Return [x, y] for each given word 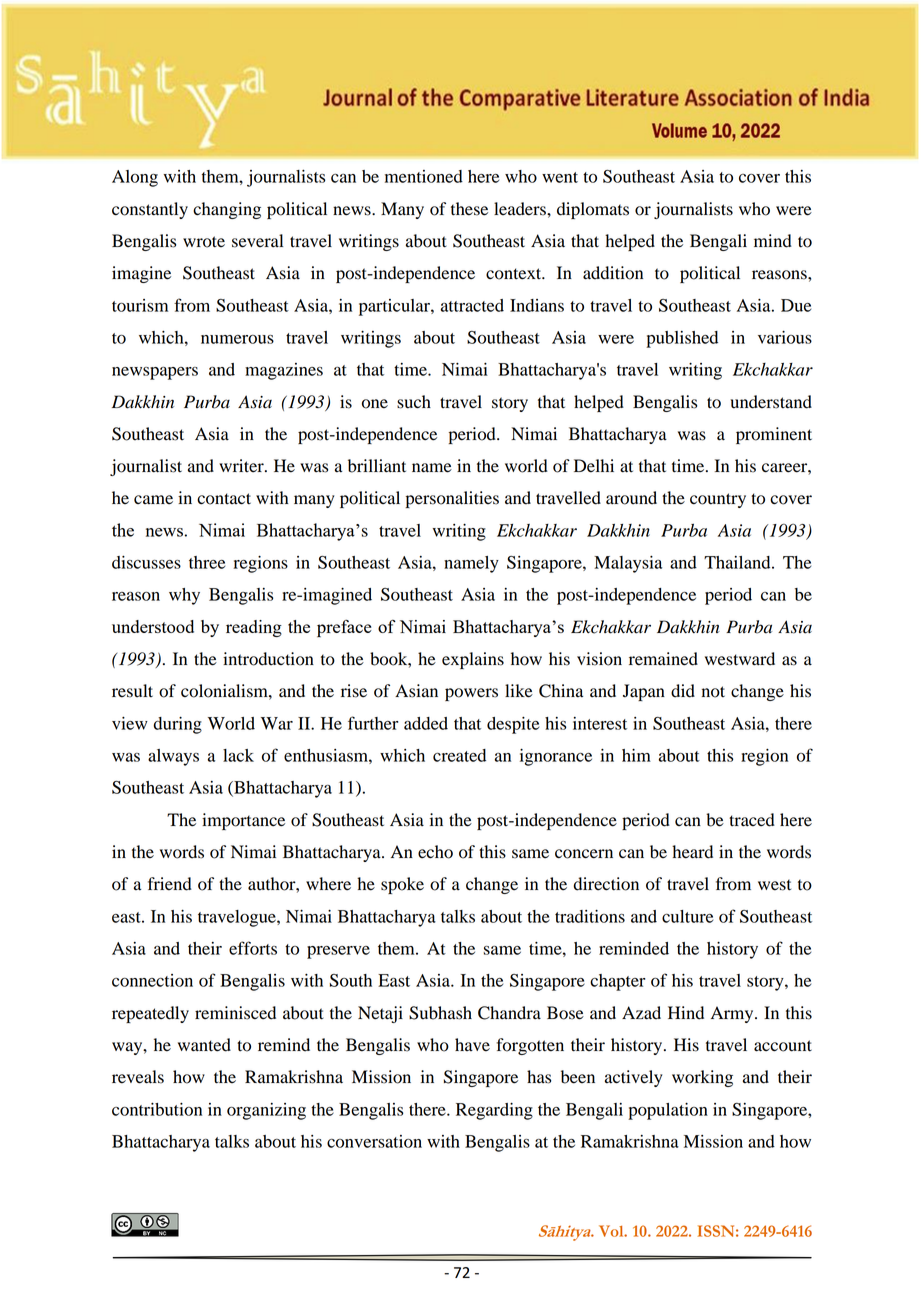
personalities [452, 499]
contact [224, 499]
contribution [157, 1109]
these [469, 209]
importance [243, 821]
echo [435, 852]
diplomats [593, 210]
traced [752, 820]
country [718, 500]
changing [227, 210]
